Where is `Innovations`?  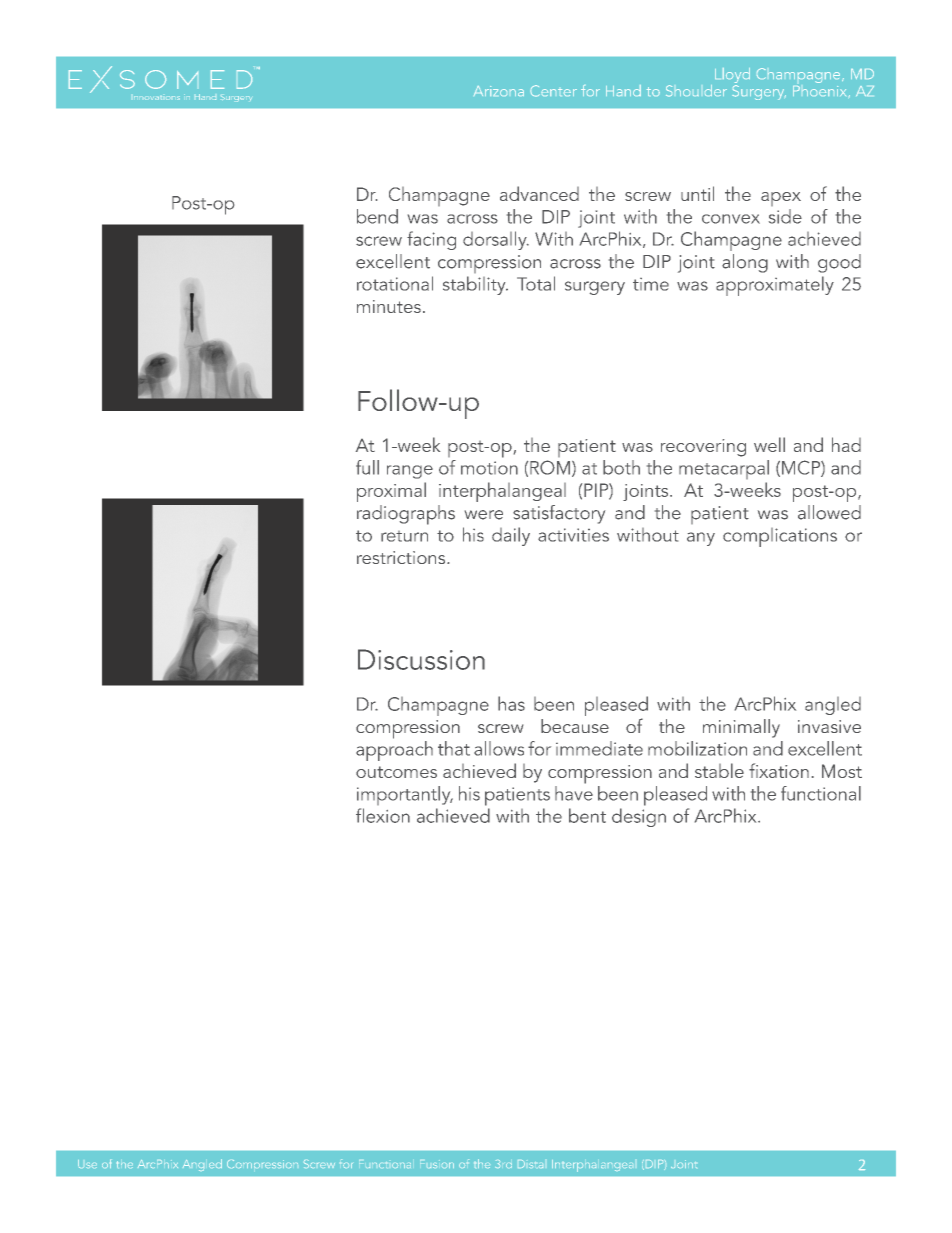
Innovations is located at coordinates (157, 98).
